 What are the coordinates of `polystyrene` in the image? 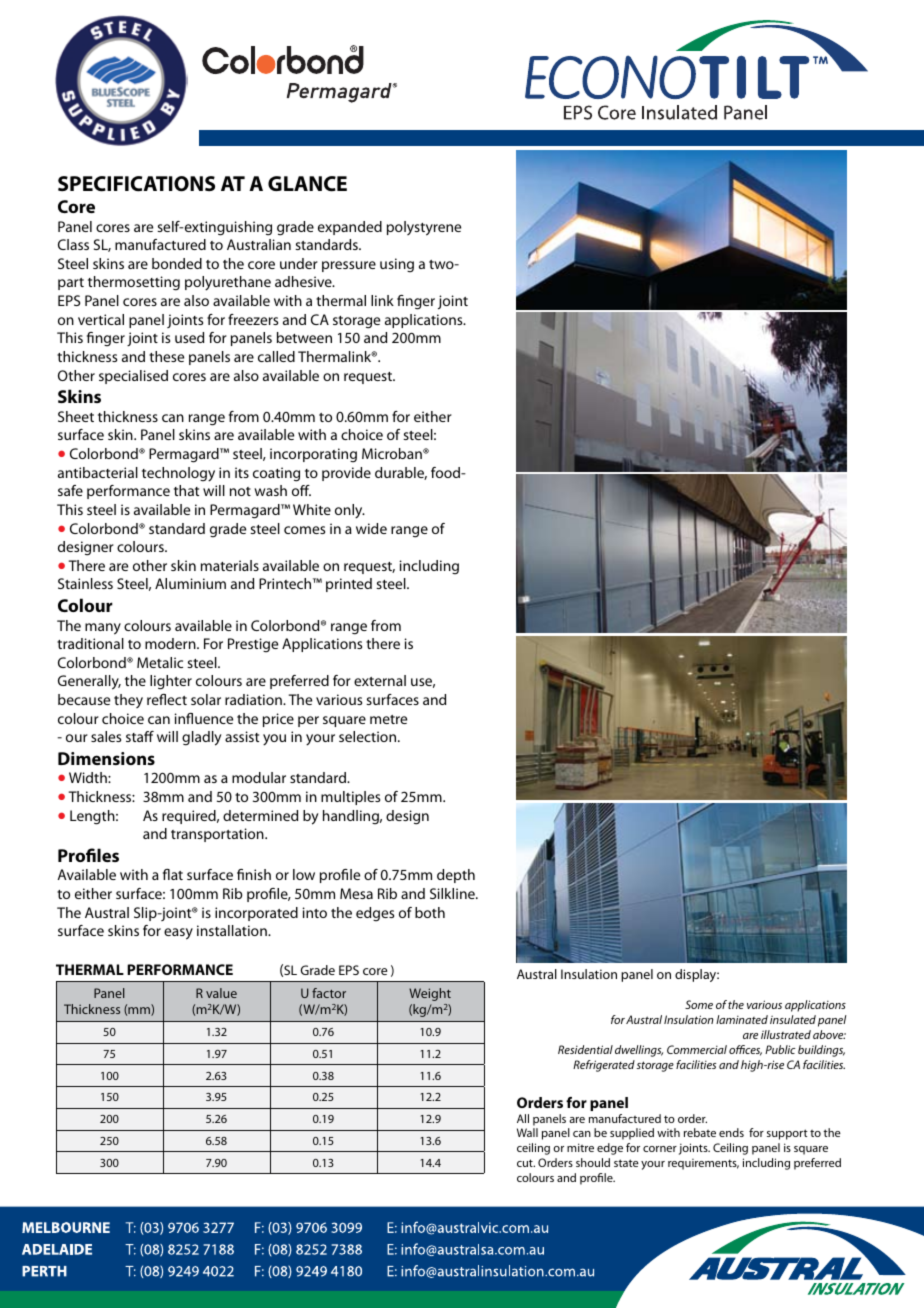 It's located at (424, 228).
